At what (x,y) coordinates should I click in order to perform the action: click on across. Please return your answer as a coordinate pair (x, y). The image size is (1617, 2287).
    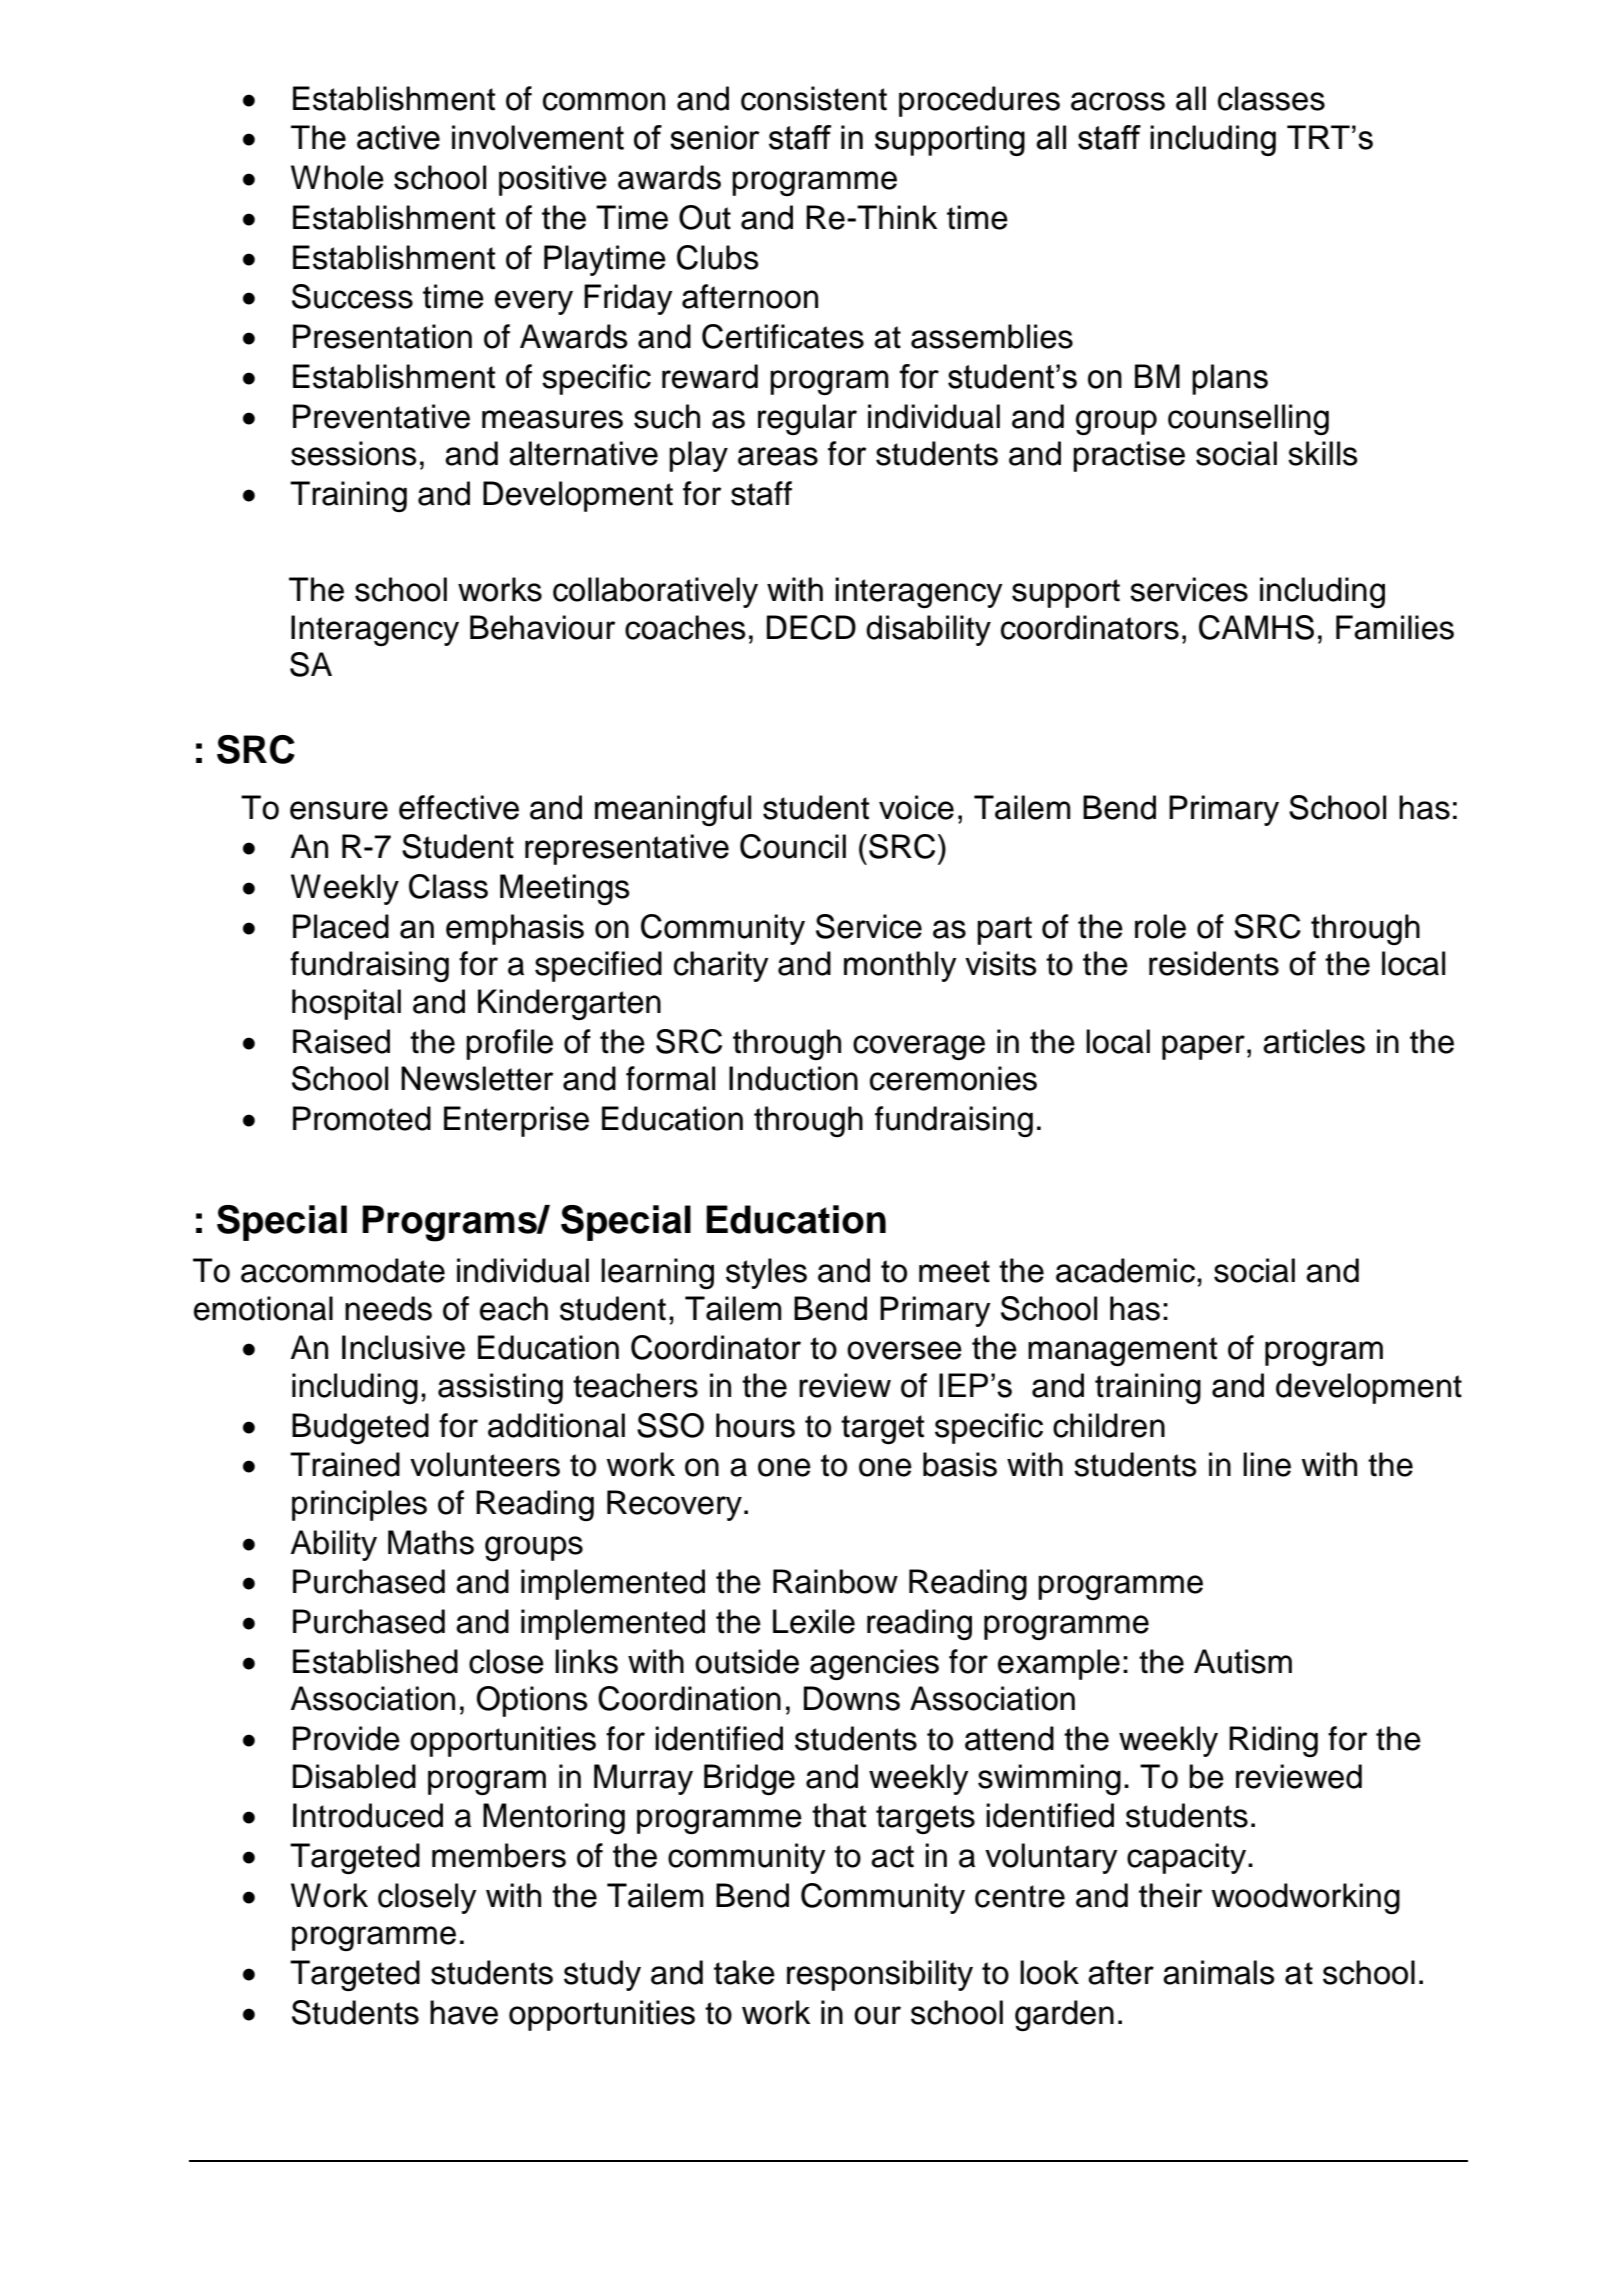
    Looking at the image, I should click on (1118, 101).
